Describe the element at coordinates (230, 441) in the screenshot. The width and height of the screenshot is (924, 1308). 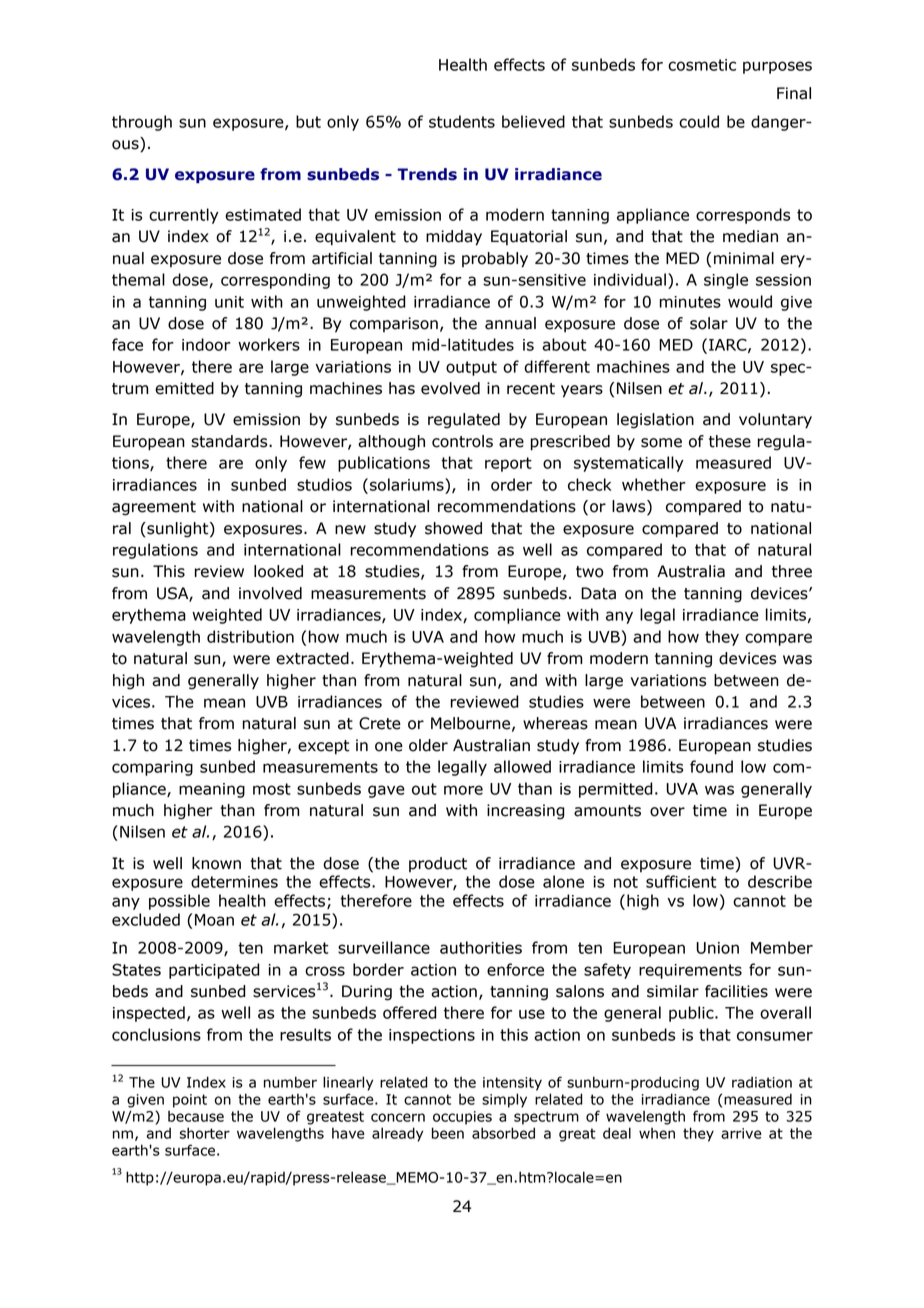
I see `standards` at that location.
